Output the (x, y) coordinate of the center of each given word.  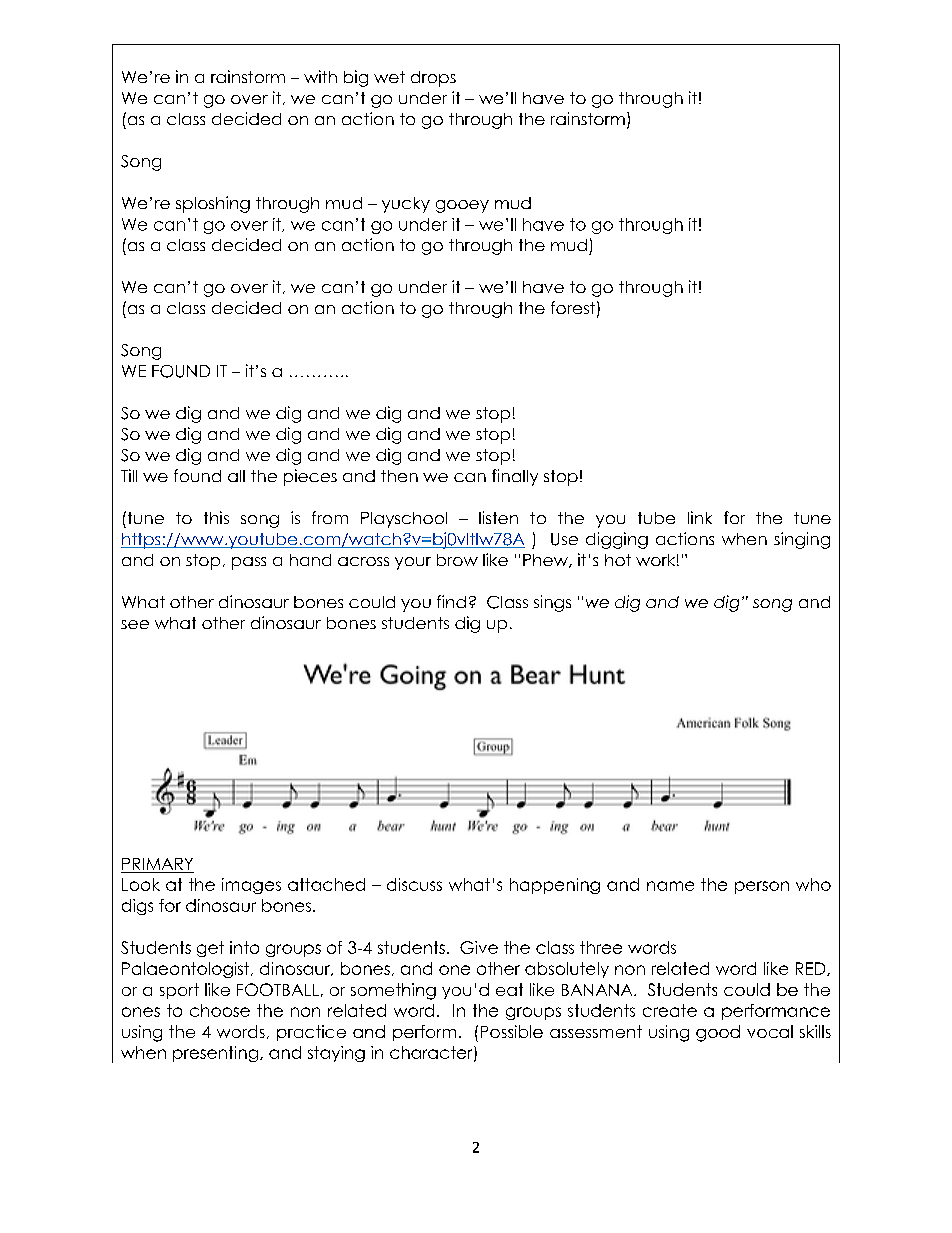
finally (515, 477)
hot (618, 560)
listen (498, 517)
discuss (414, 884)
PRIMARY (157, 864)
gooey (462, 206)
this (216, 517)
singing (802, 540)
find (451, 601)
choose (220, 1010)
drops (433, 79)
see (135, 624)
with (320, 76)
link (700, 517)
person (762, 887)
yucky (406, 205)
